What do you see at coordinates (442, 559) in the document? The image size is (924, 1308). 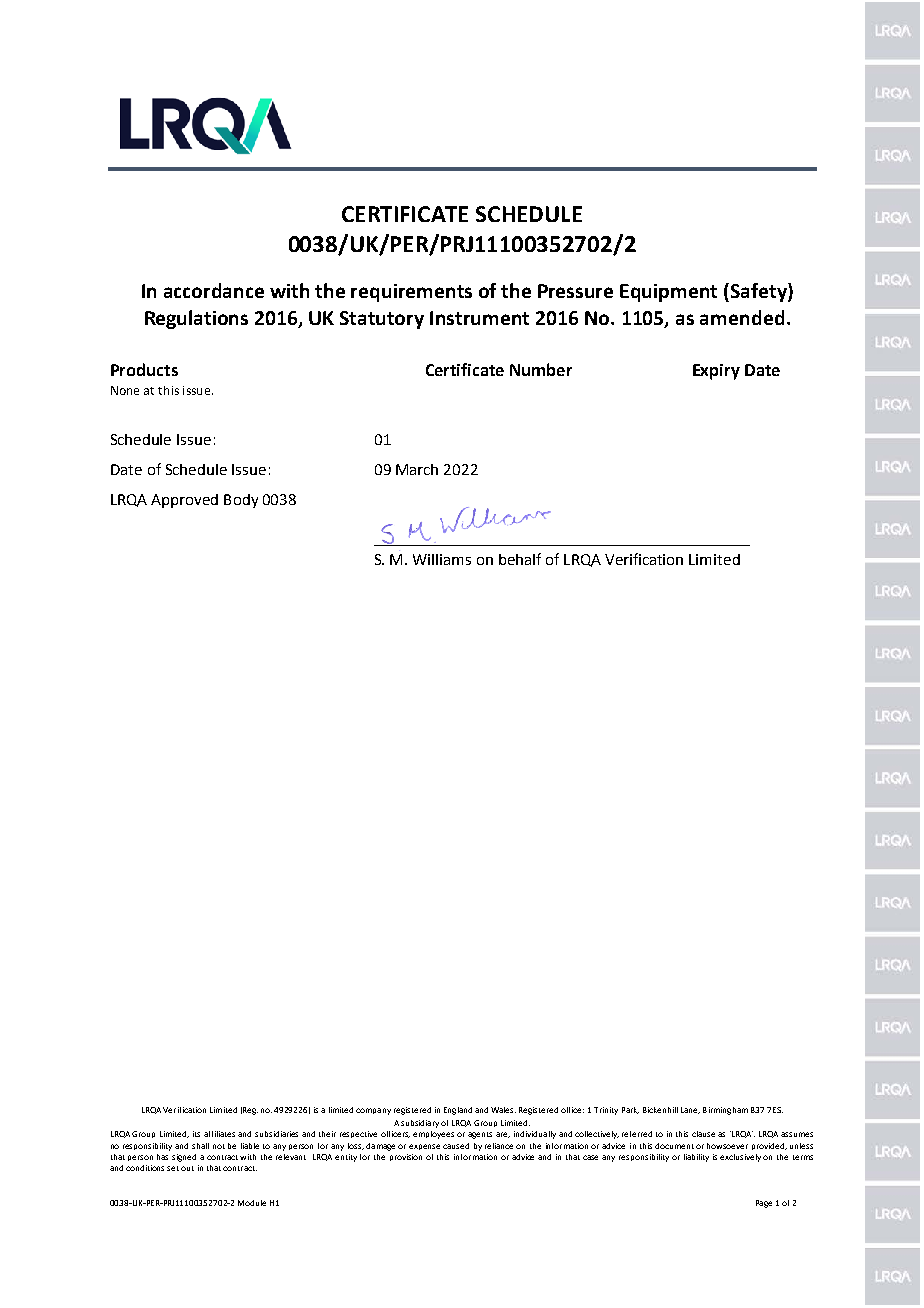 I see `Williams` at bounding box center [442, 559].
